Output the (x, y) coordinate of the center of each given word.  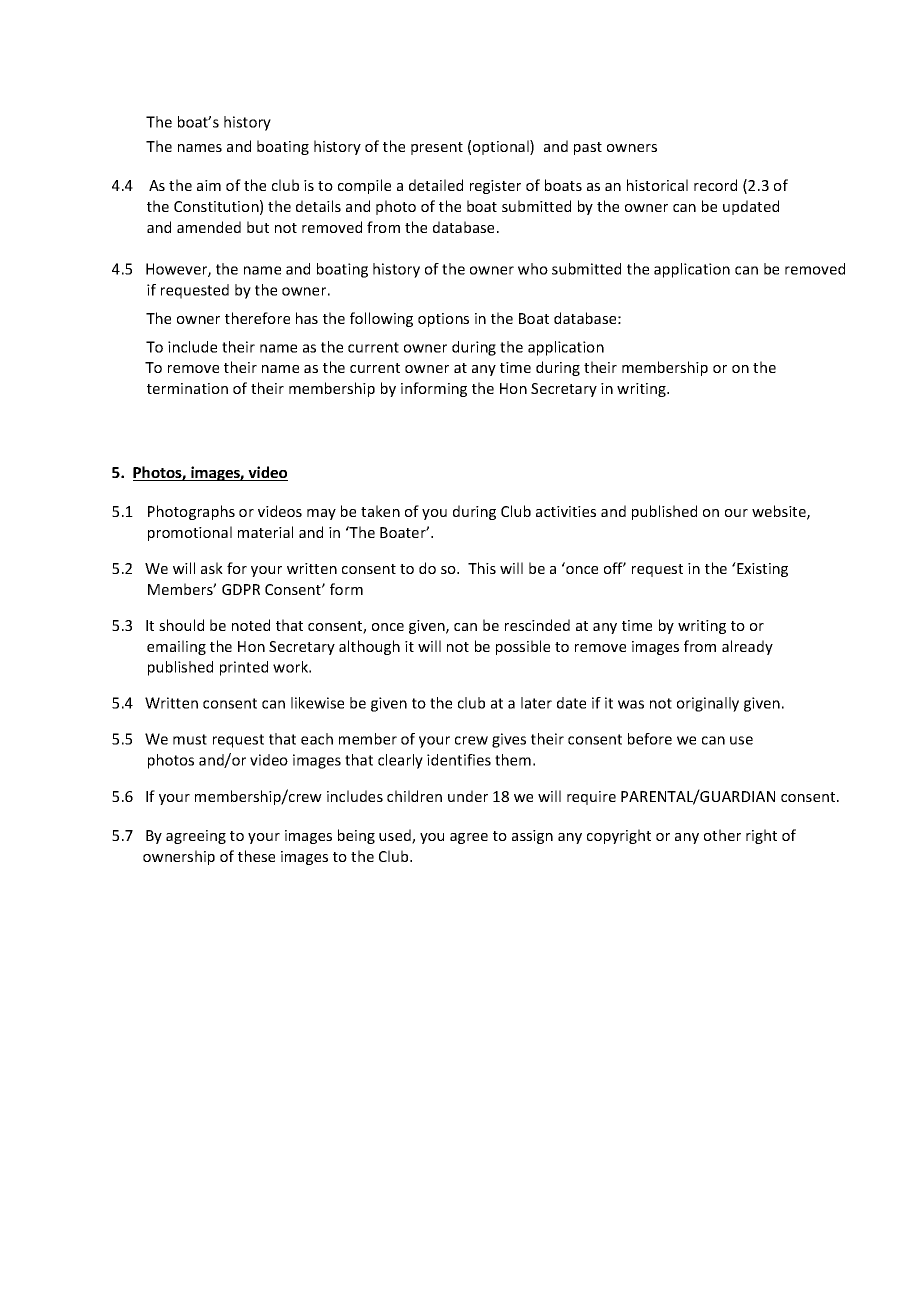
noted (251, 625)
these (256, 856)
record (715, 185)
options (443, 320)
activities (566, 511)
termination (187, 388)
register (495, 187)
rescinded (537, 625)
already (747, 647)
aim (209, 185)
